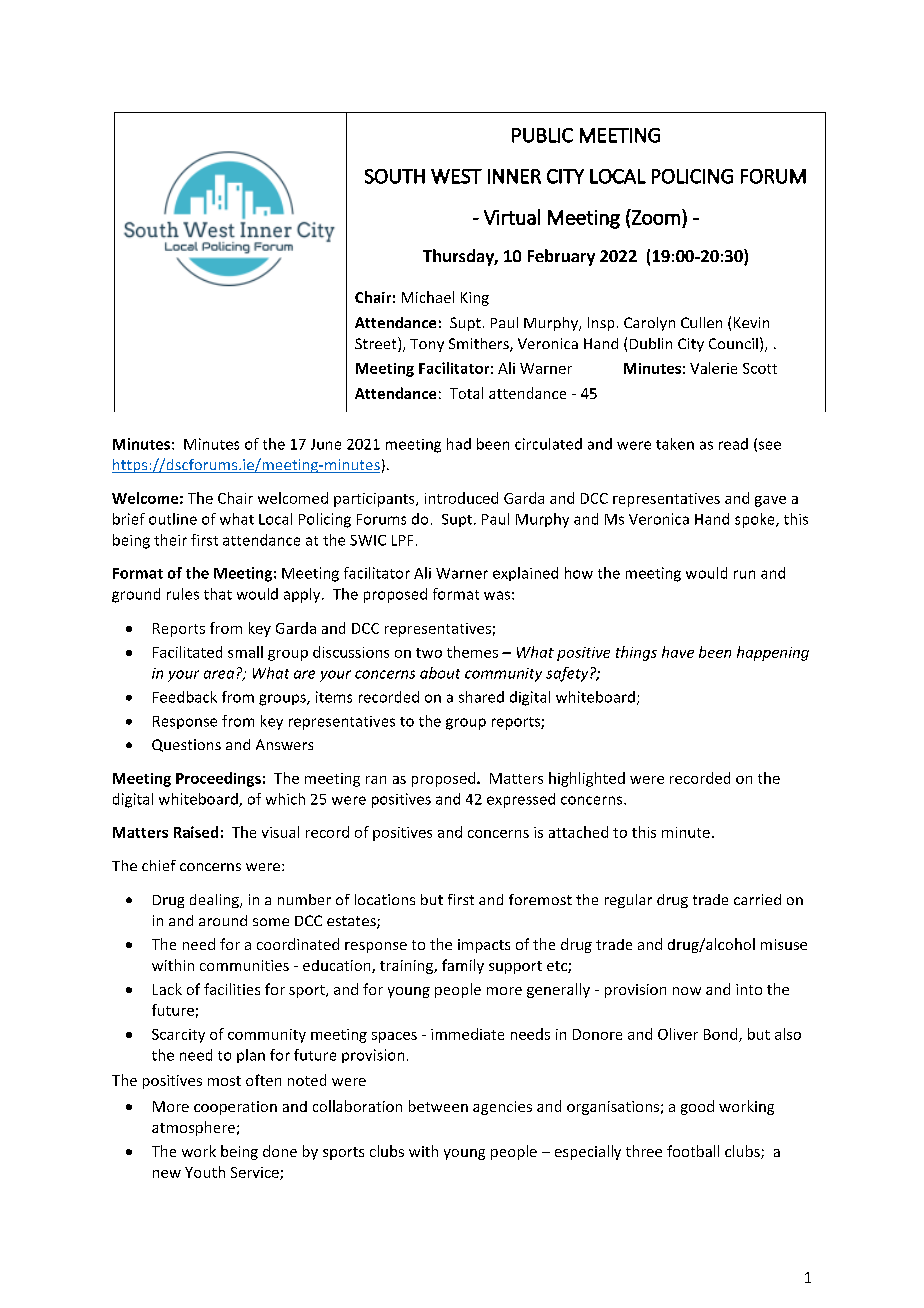 The width and height of the document is (924, 1308). Describe the element at coordinates (678, 652) in the document. I see `have` at that location.
